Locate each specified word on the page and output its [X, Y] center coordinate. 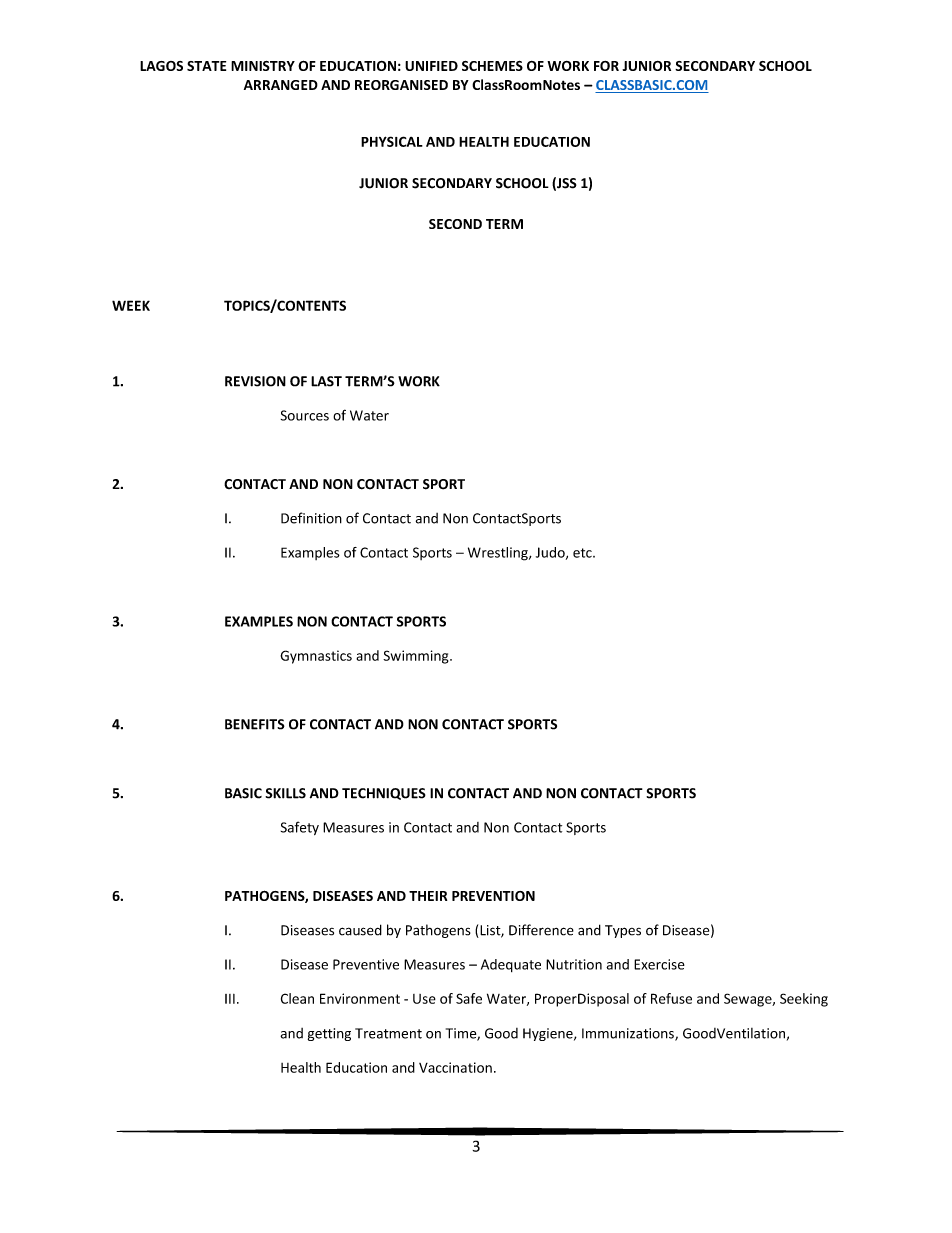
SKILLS [285, 793]
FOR [606, 66]
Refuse [671, 998]
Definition [311, 518]
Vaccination [455, 1067]
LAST [326, 381]
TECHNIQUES [384, 794]
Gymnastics [316, 657]
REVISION [255, 381]
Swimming [417, 657]
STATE [206, 66]
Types [623, 931]
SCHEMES [492, 66]
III [230, 999]
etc [583, 553]
